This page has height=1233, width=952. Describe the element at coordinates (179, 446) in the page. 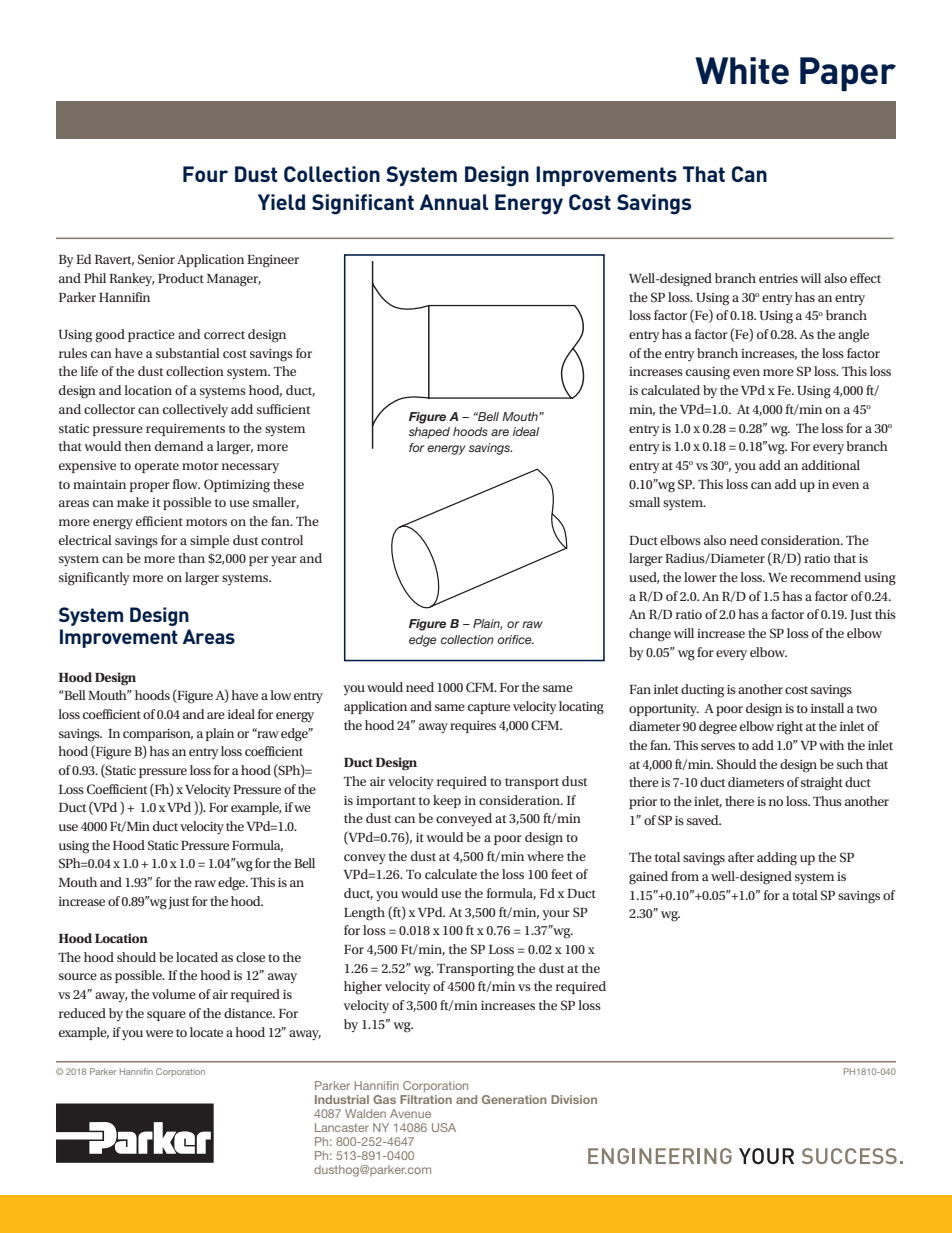

I see `demand` at that location.
